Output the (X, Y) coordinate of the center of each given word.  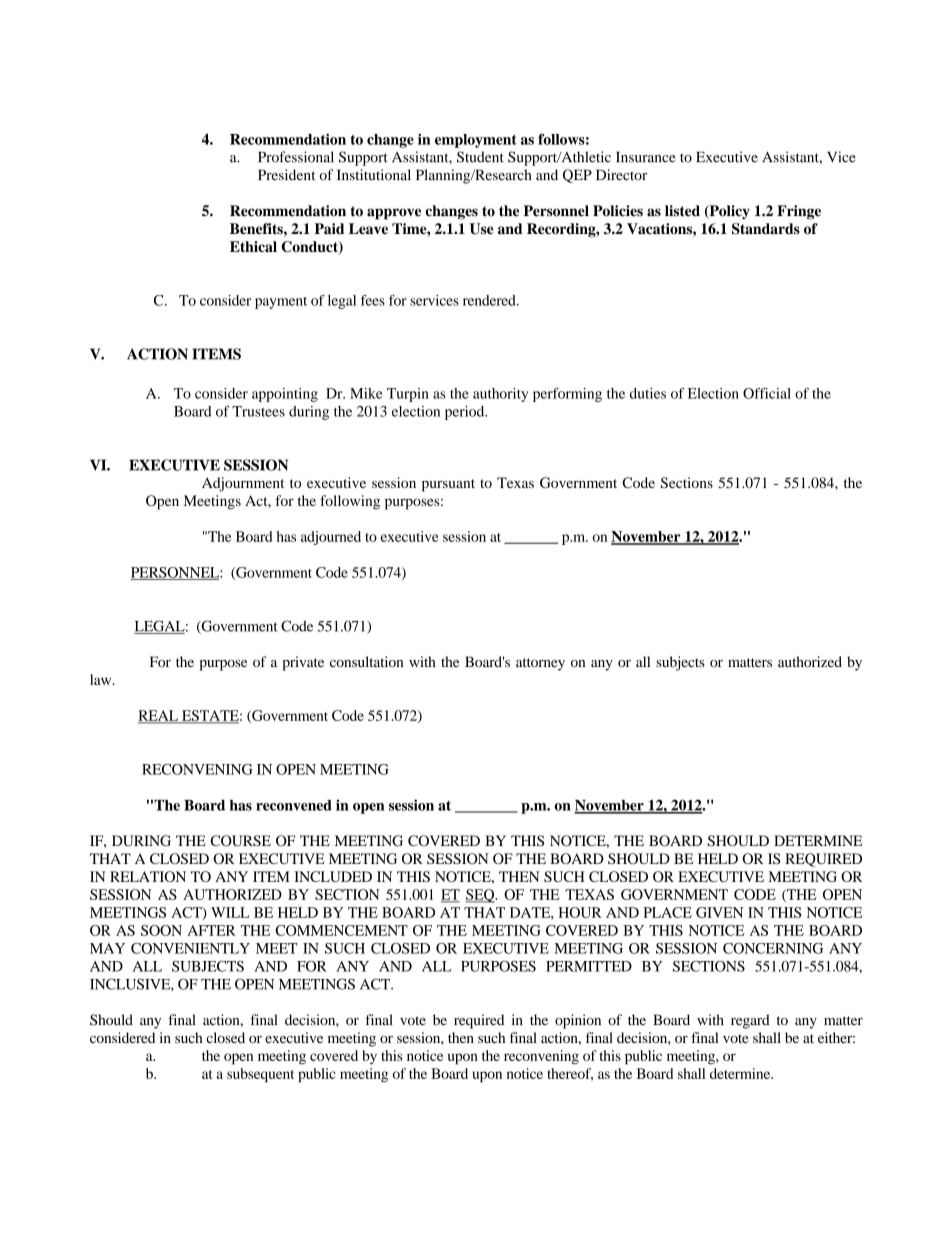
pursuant (448, 485)
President (287, 175)
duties (648, 393)
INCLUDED (333, 876)
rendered (490, 300)
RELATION (148, 876)
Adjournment (243, 484)
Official (767, 393)
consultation (366, 661)
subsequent (260, 1075)
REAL (159, 716)
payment (281, 303)
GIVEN (719, 912)
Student (480, 157)
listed (682, 211)
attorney (540, 664)
